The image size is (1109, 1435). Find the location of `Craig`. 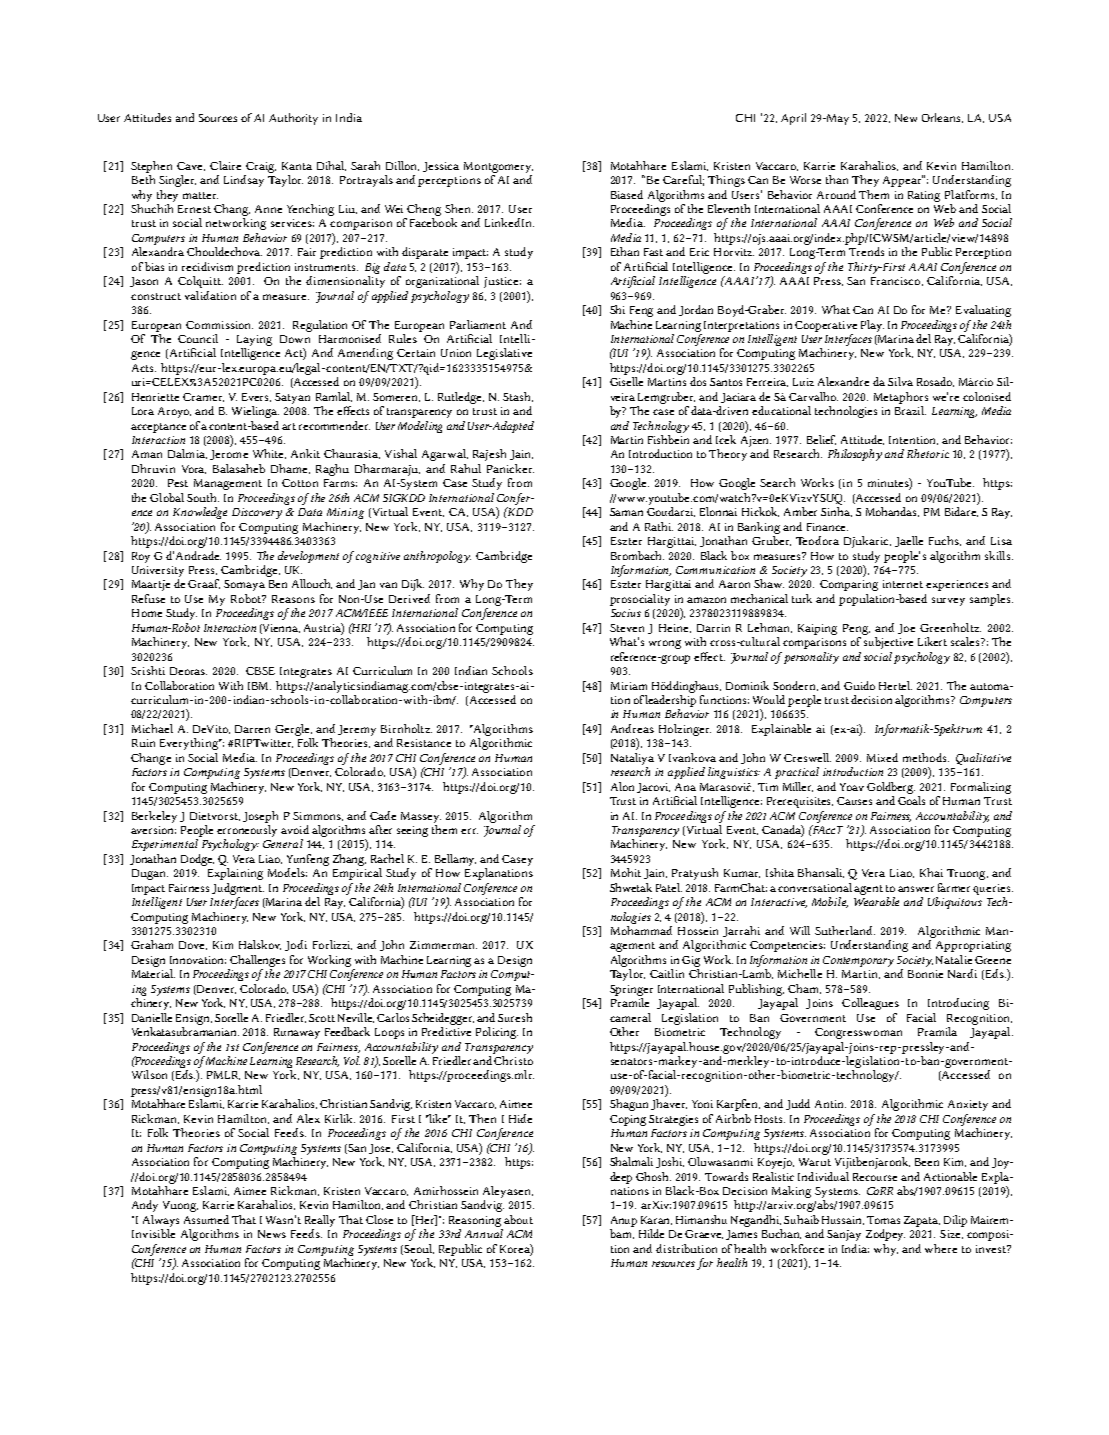

Craig is located at coordinates (261, 167).
